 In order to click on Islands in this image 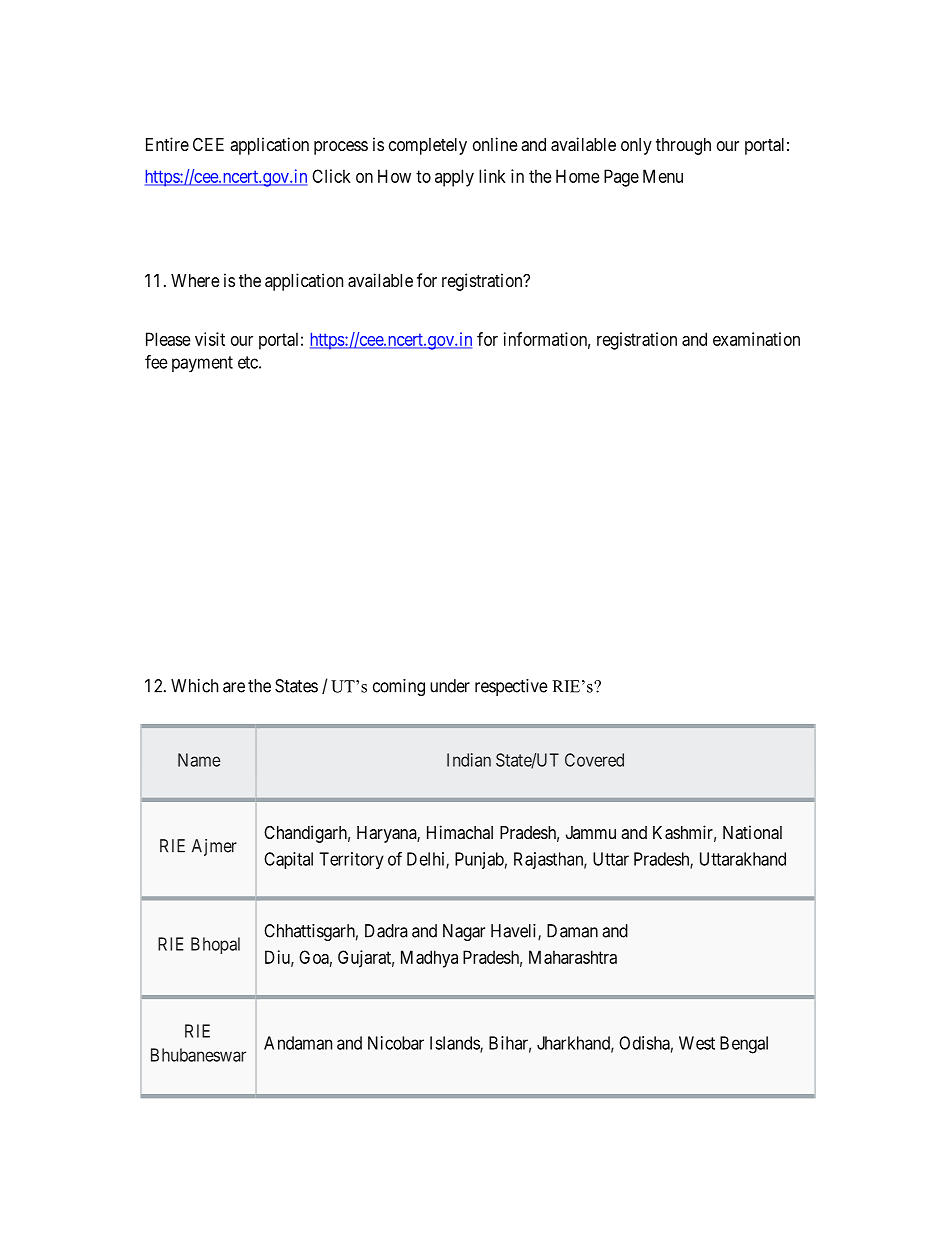, I will do `click(455, 1044)`.
